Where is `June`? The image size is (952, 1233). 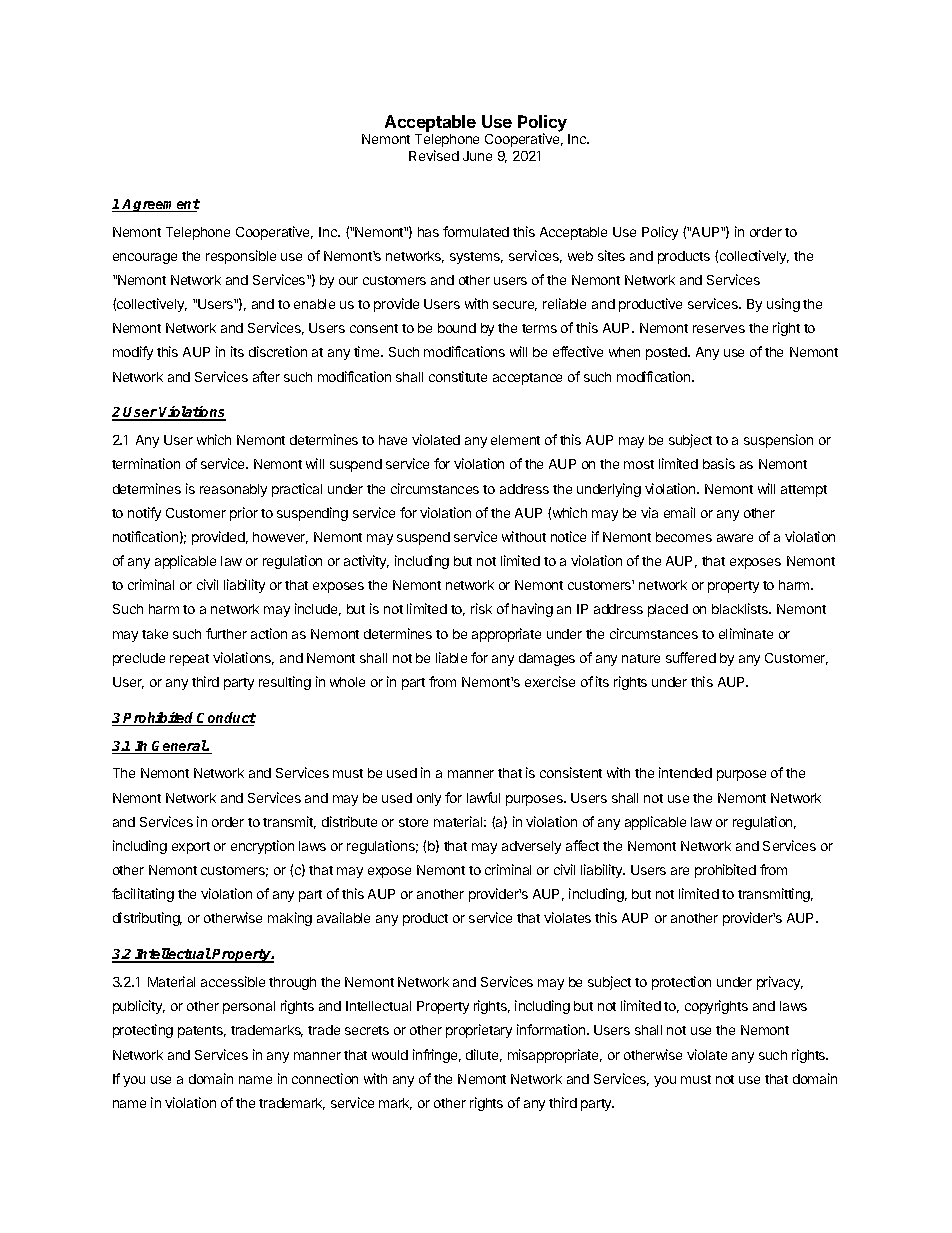
June is located at coordinates (477, 156).
